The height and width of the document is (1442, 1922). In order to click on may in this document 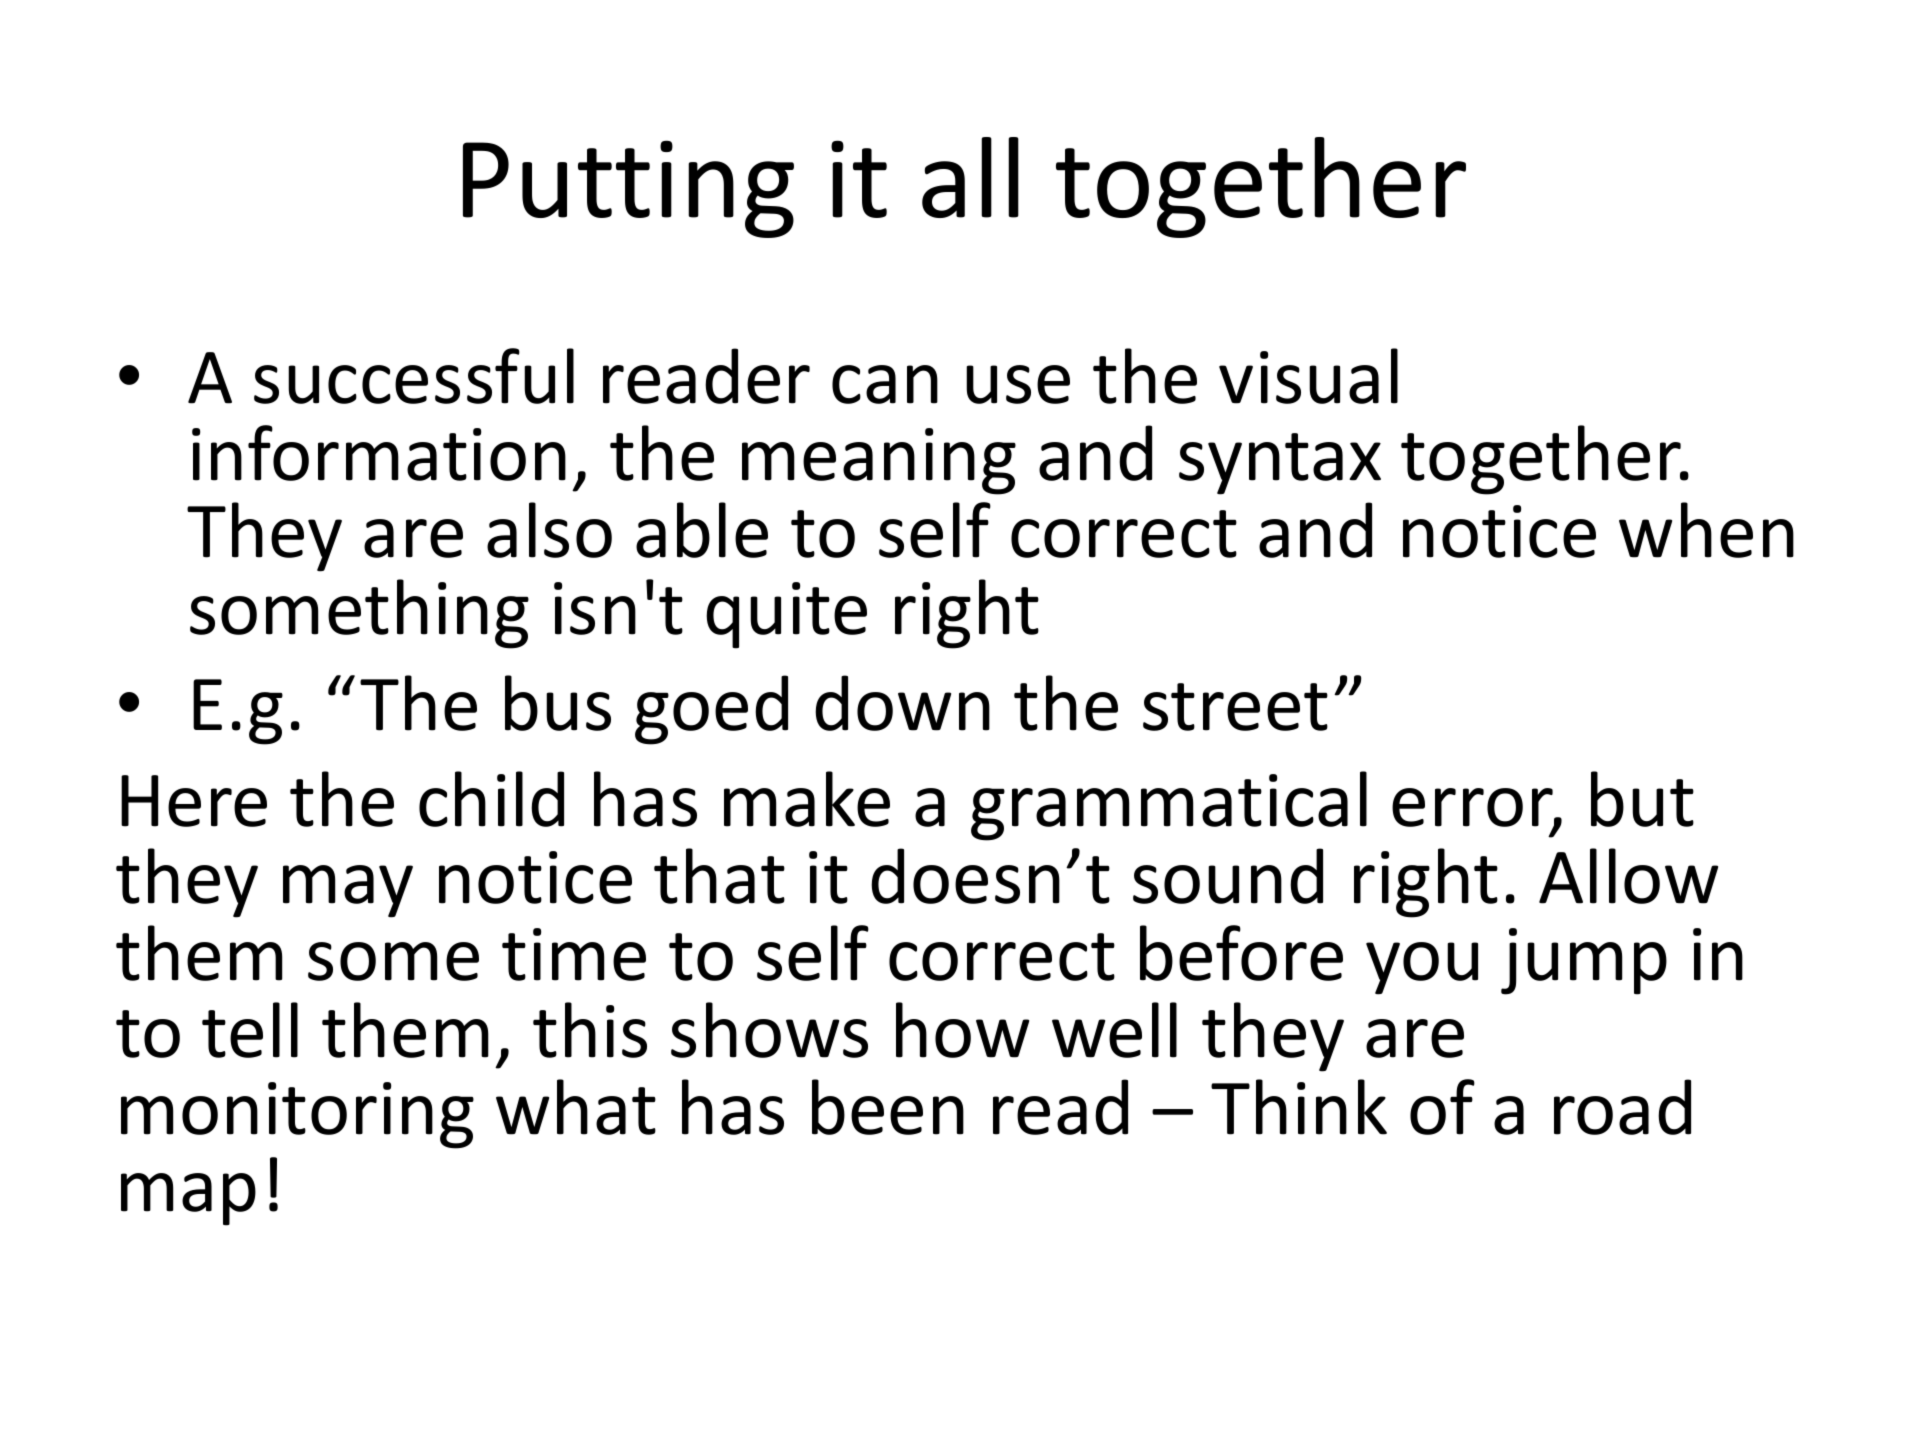, I will do `click(348, 891)`.
